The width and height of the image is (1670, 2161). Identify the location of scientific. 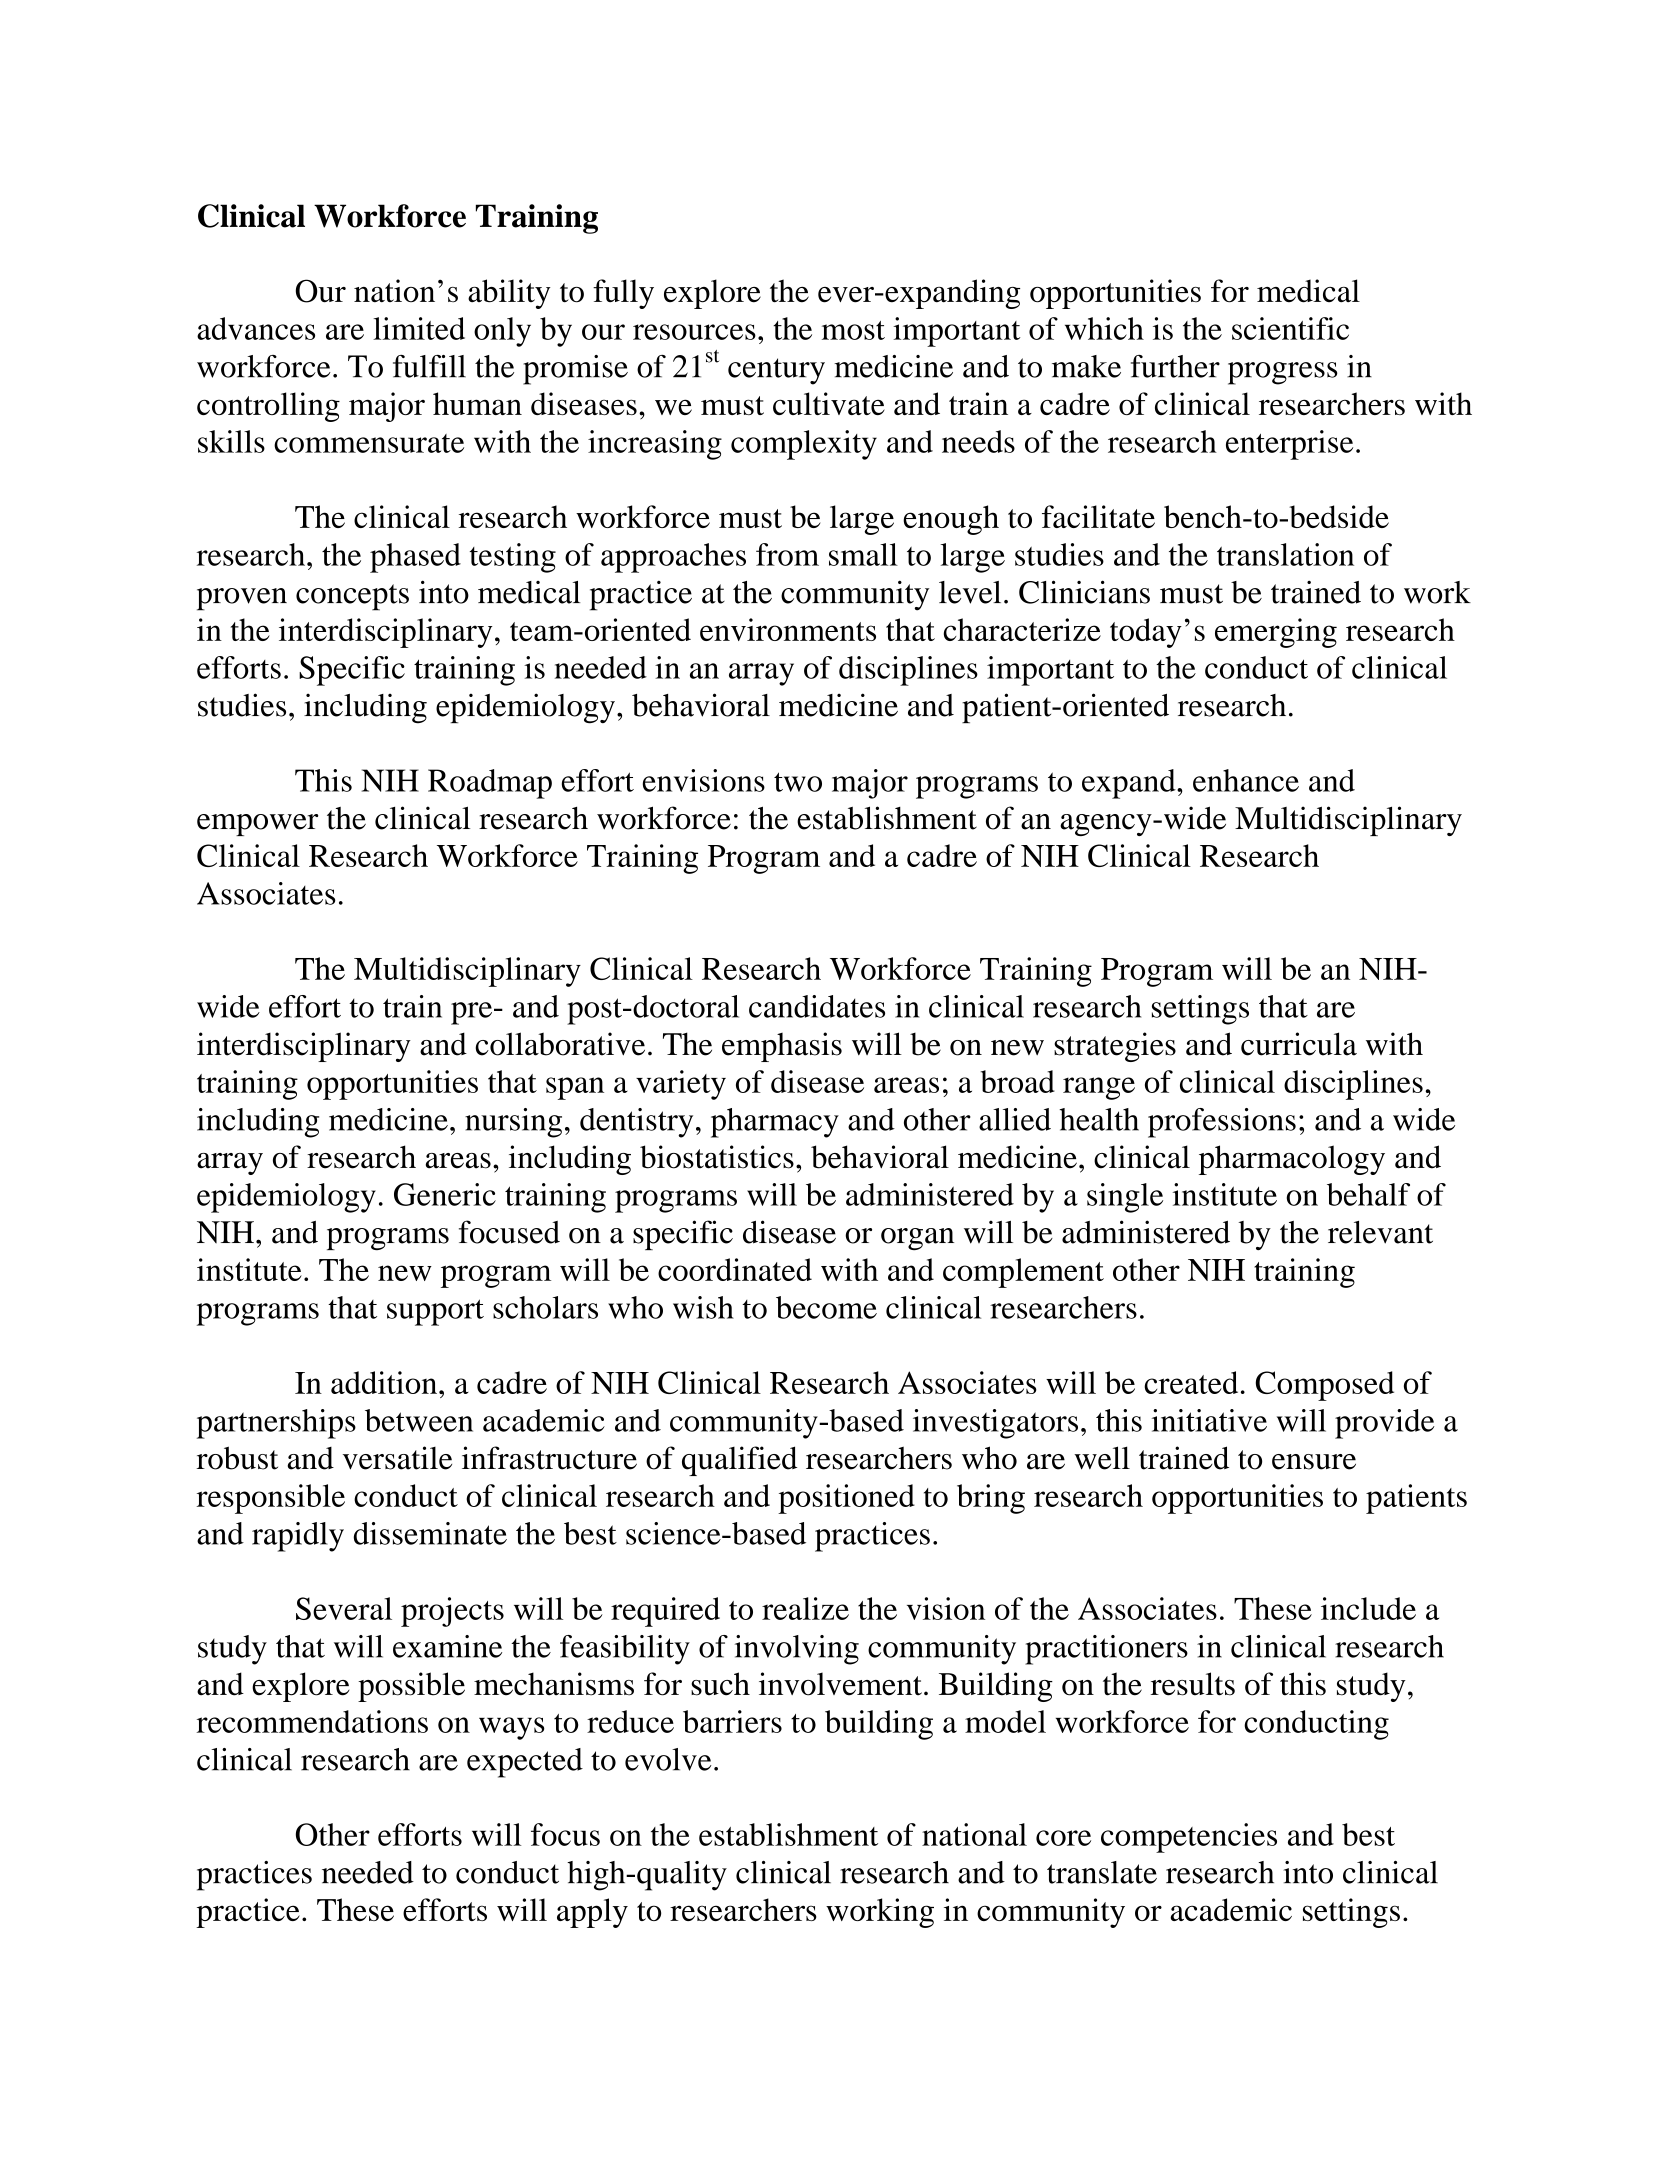
(1290, 328).
